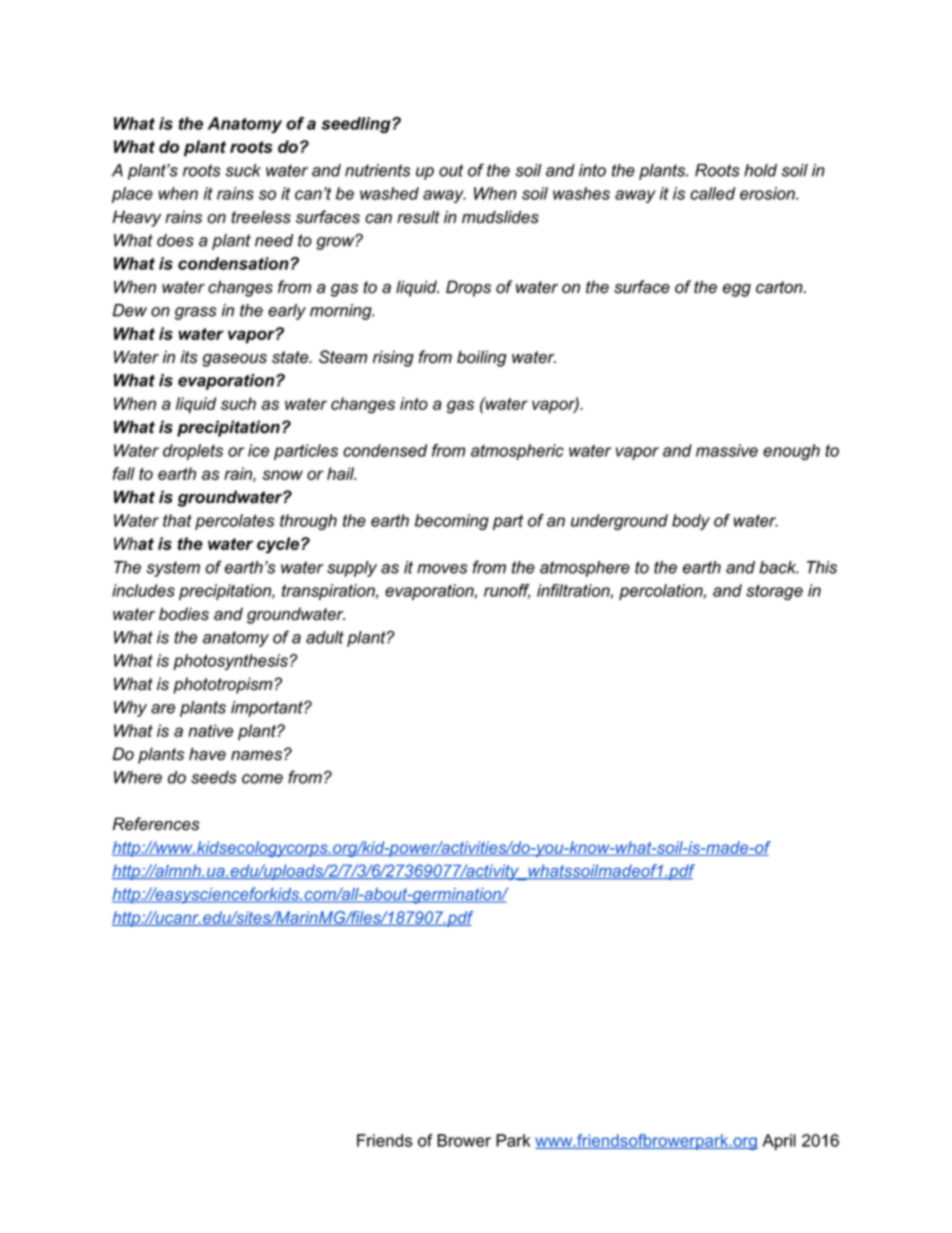  What do you see at coordinates (207, 754) in the page?
I see `have` at bounding box center [207, 754].
